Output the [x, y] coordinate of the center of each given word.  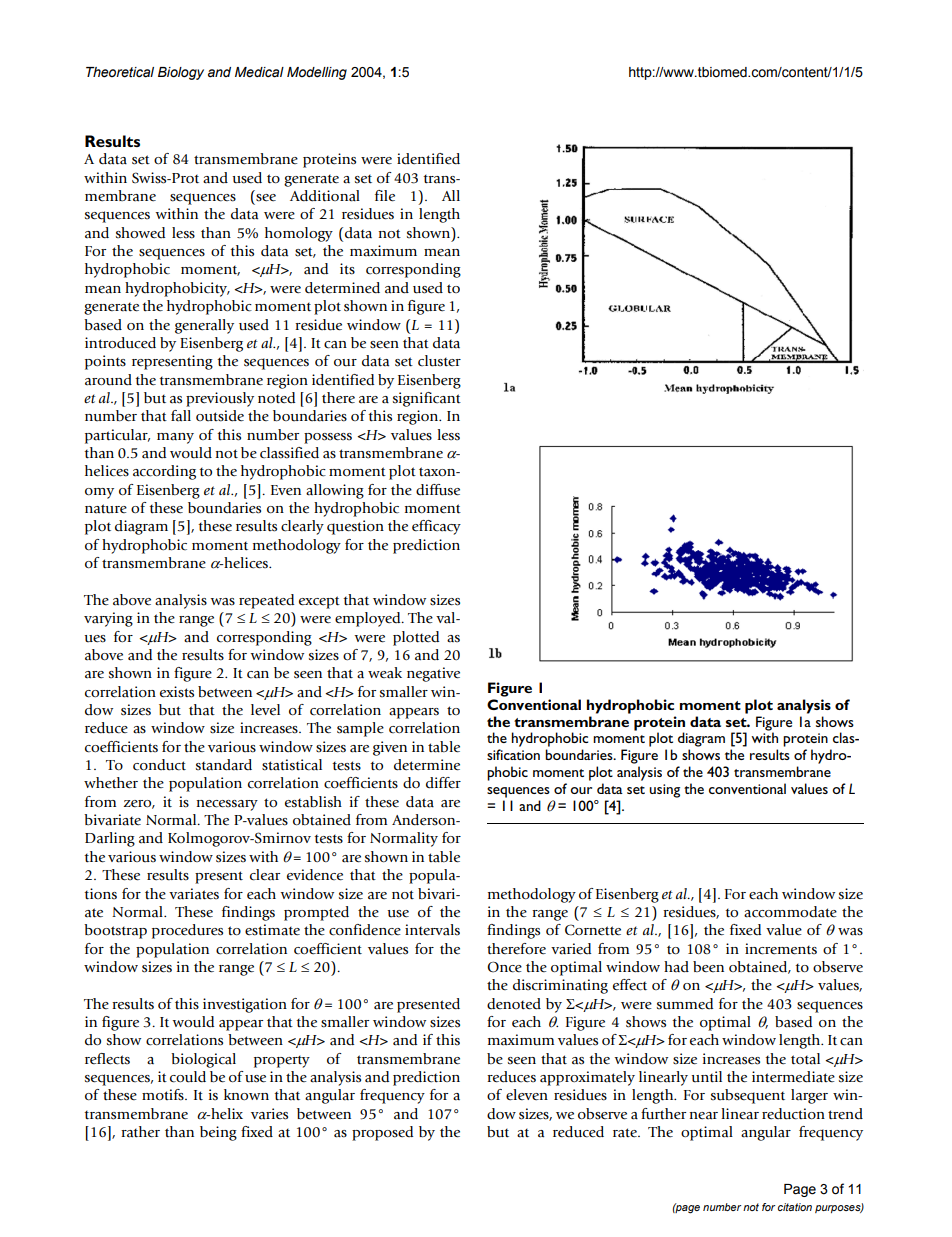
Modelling [317, 73]
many [175, 438]
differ [443, 783]
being [218, 1133]
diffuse [438, 490]
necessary [227, 805]
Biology [181, 73]
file [385, 196]
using [664, 791]
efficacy [436, 527]
